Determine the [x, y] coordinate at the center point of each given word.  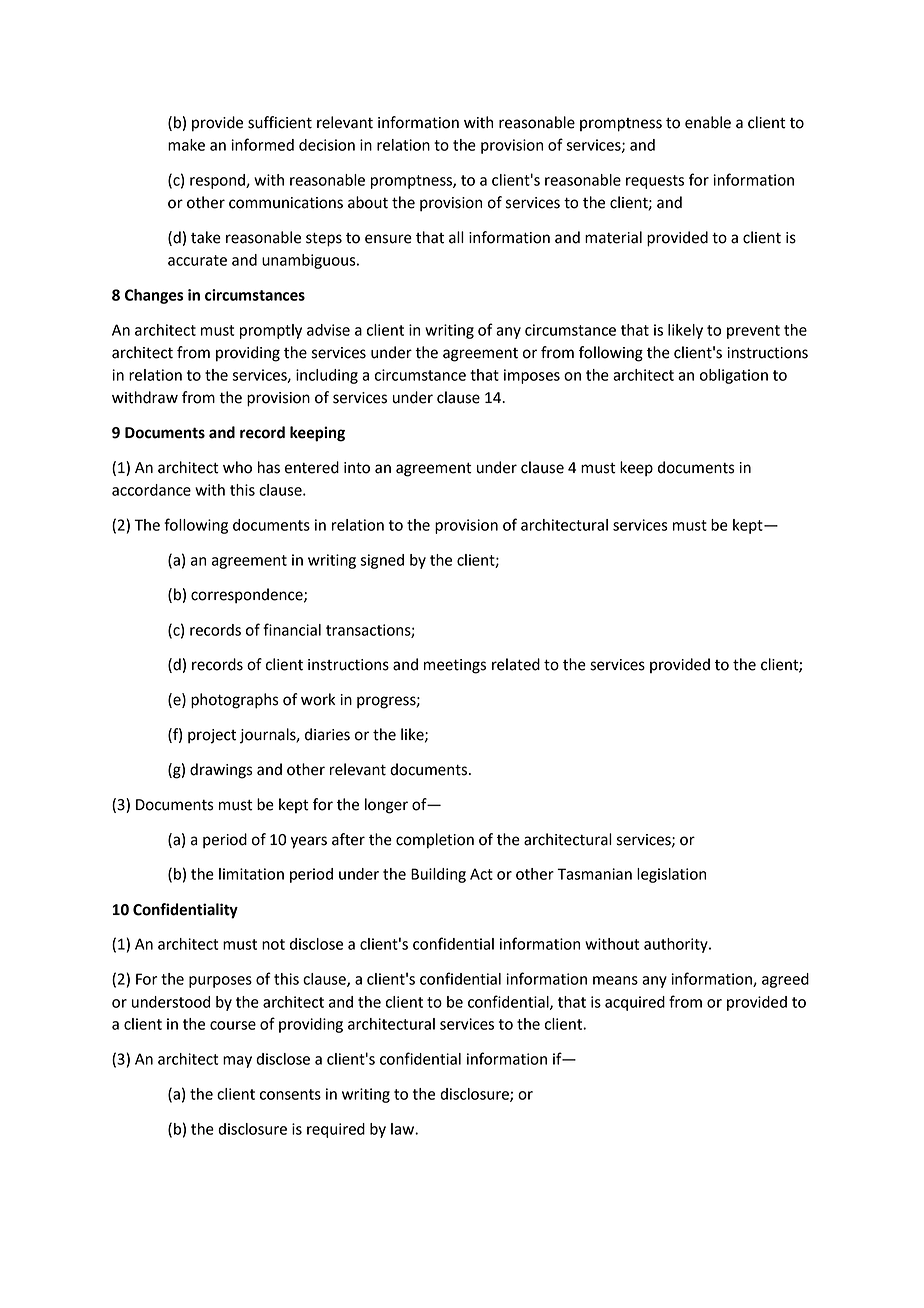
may [237, 1062]
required [336, 1130]
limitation [251, 874]
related [516, 664]
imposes [532, 376]
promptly [271, 331]
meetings [455, 666]
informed [262, 144]
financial [292, 629]
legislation [671, 875]
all [456, 237]
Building [438, 875]
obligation [734, 376]
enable [708, 122]
